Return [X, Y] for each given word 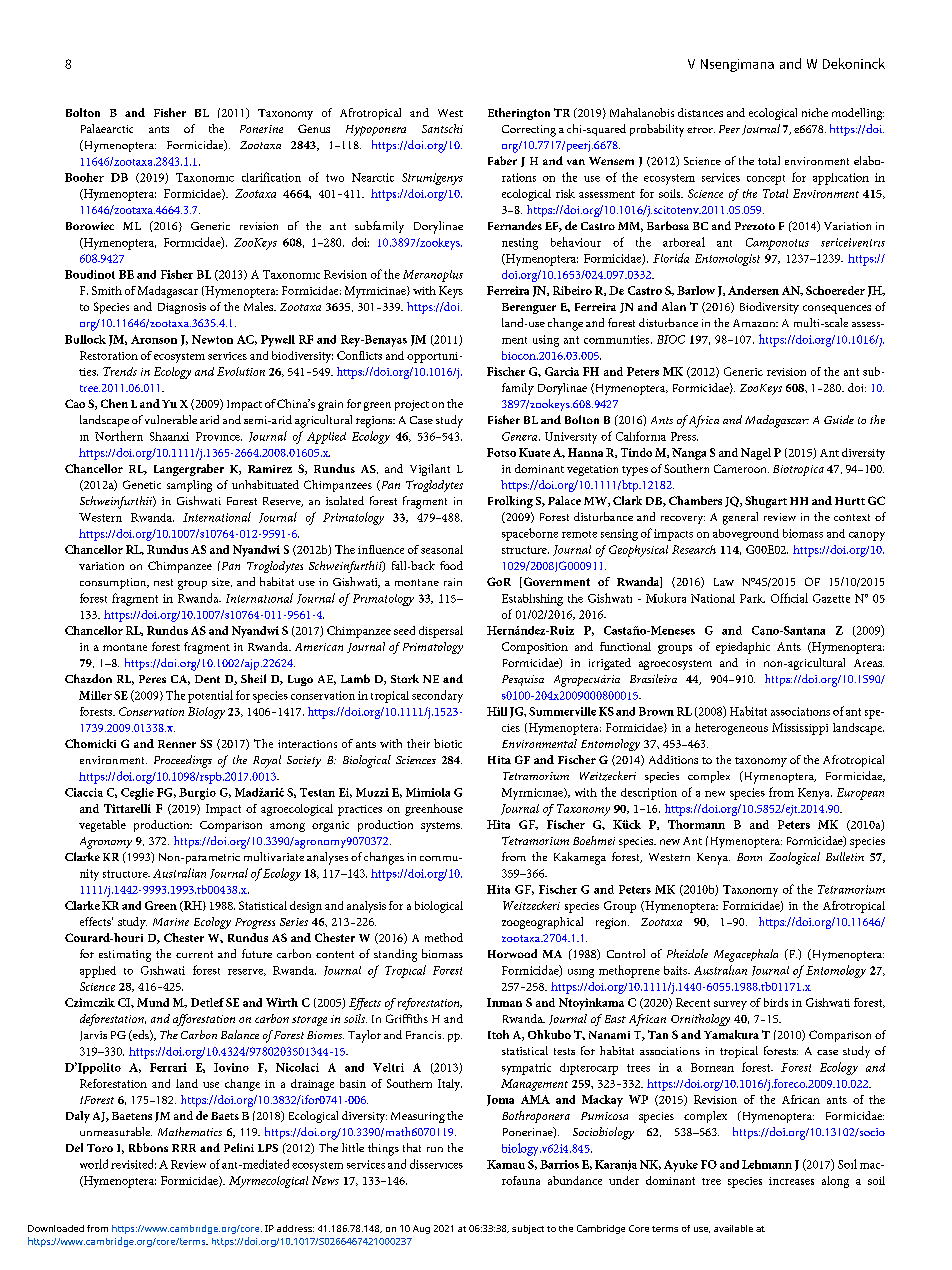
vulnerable [171, 419]
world [94, 1164]
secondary [437, 696]
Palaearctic [107, 128]
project [412, 405]
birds [776, 1002]
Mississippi [800, 729]
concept [766, 180]
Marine [171, 922]
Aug [421, 1229]
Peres [152, 679]
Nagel [756, 454]
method [444, 937]
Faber [502, 160]
